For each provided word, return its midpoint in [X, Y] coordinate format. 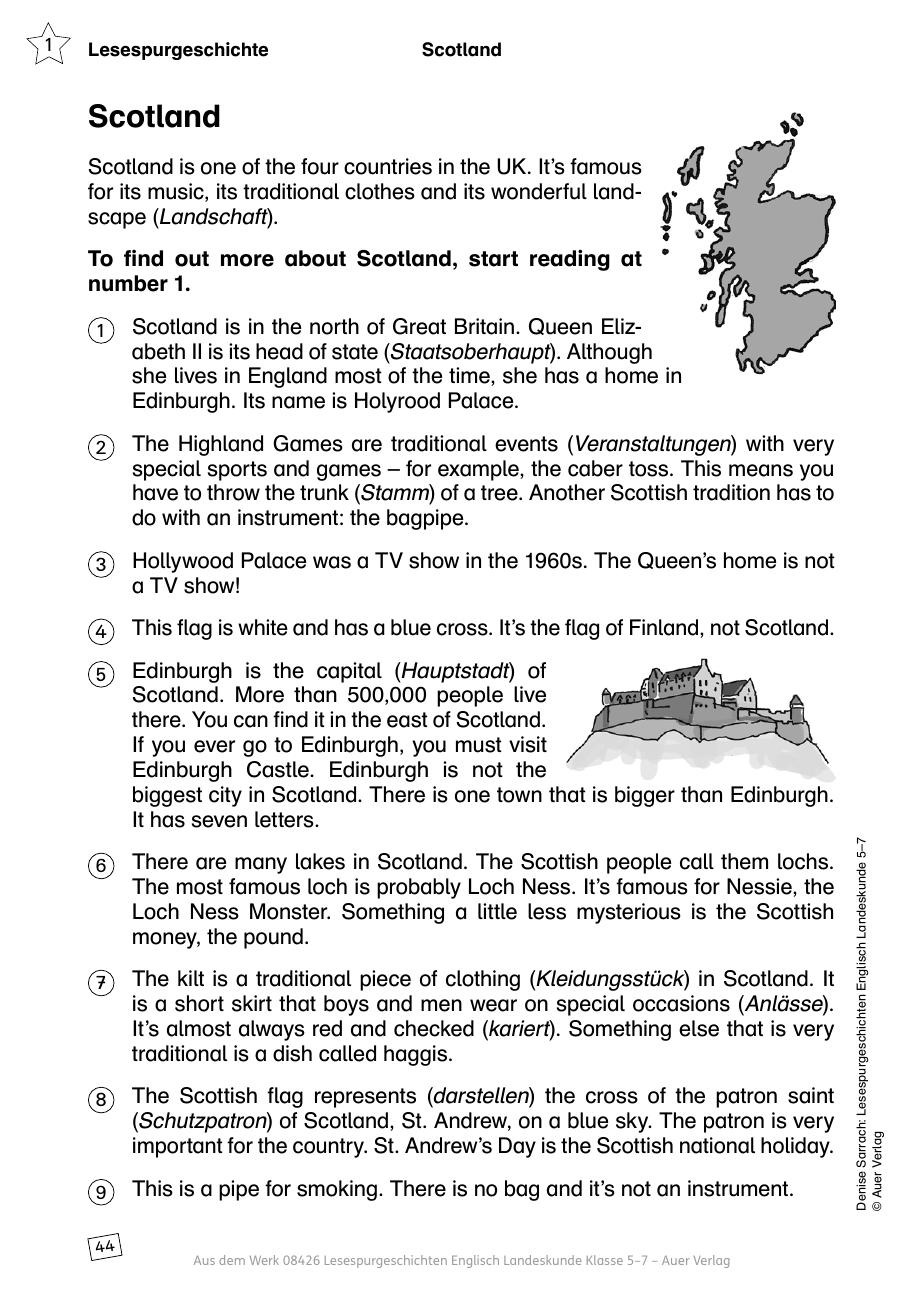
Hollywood [183, 562]
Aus [204, 1260]
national [717, 1145]
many [261, 865]
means [761, 470]
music [177, 192]
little [497, 911]
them [744, 861]
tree [500, 493]
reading [570, 260]
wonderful [539, 191]
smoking [337, 1190]
